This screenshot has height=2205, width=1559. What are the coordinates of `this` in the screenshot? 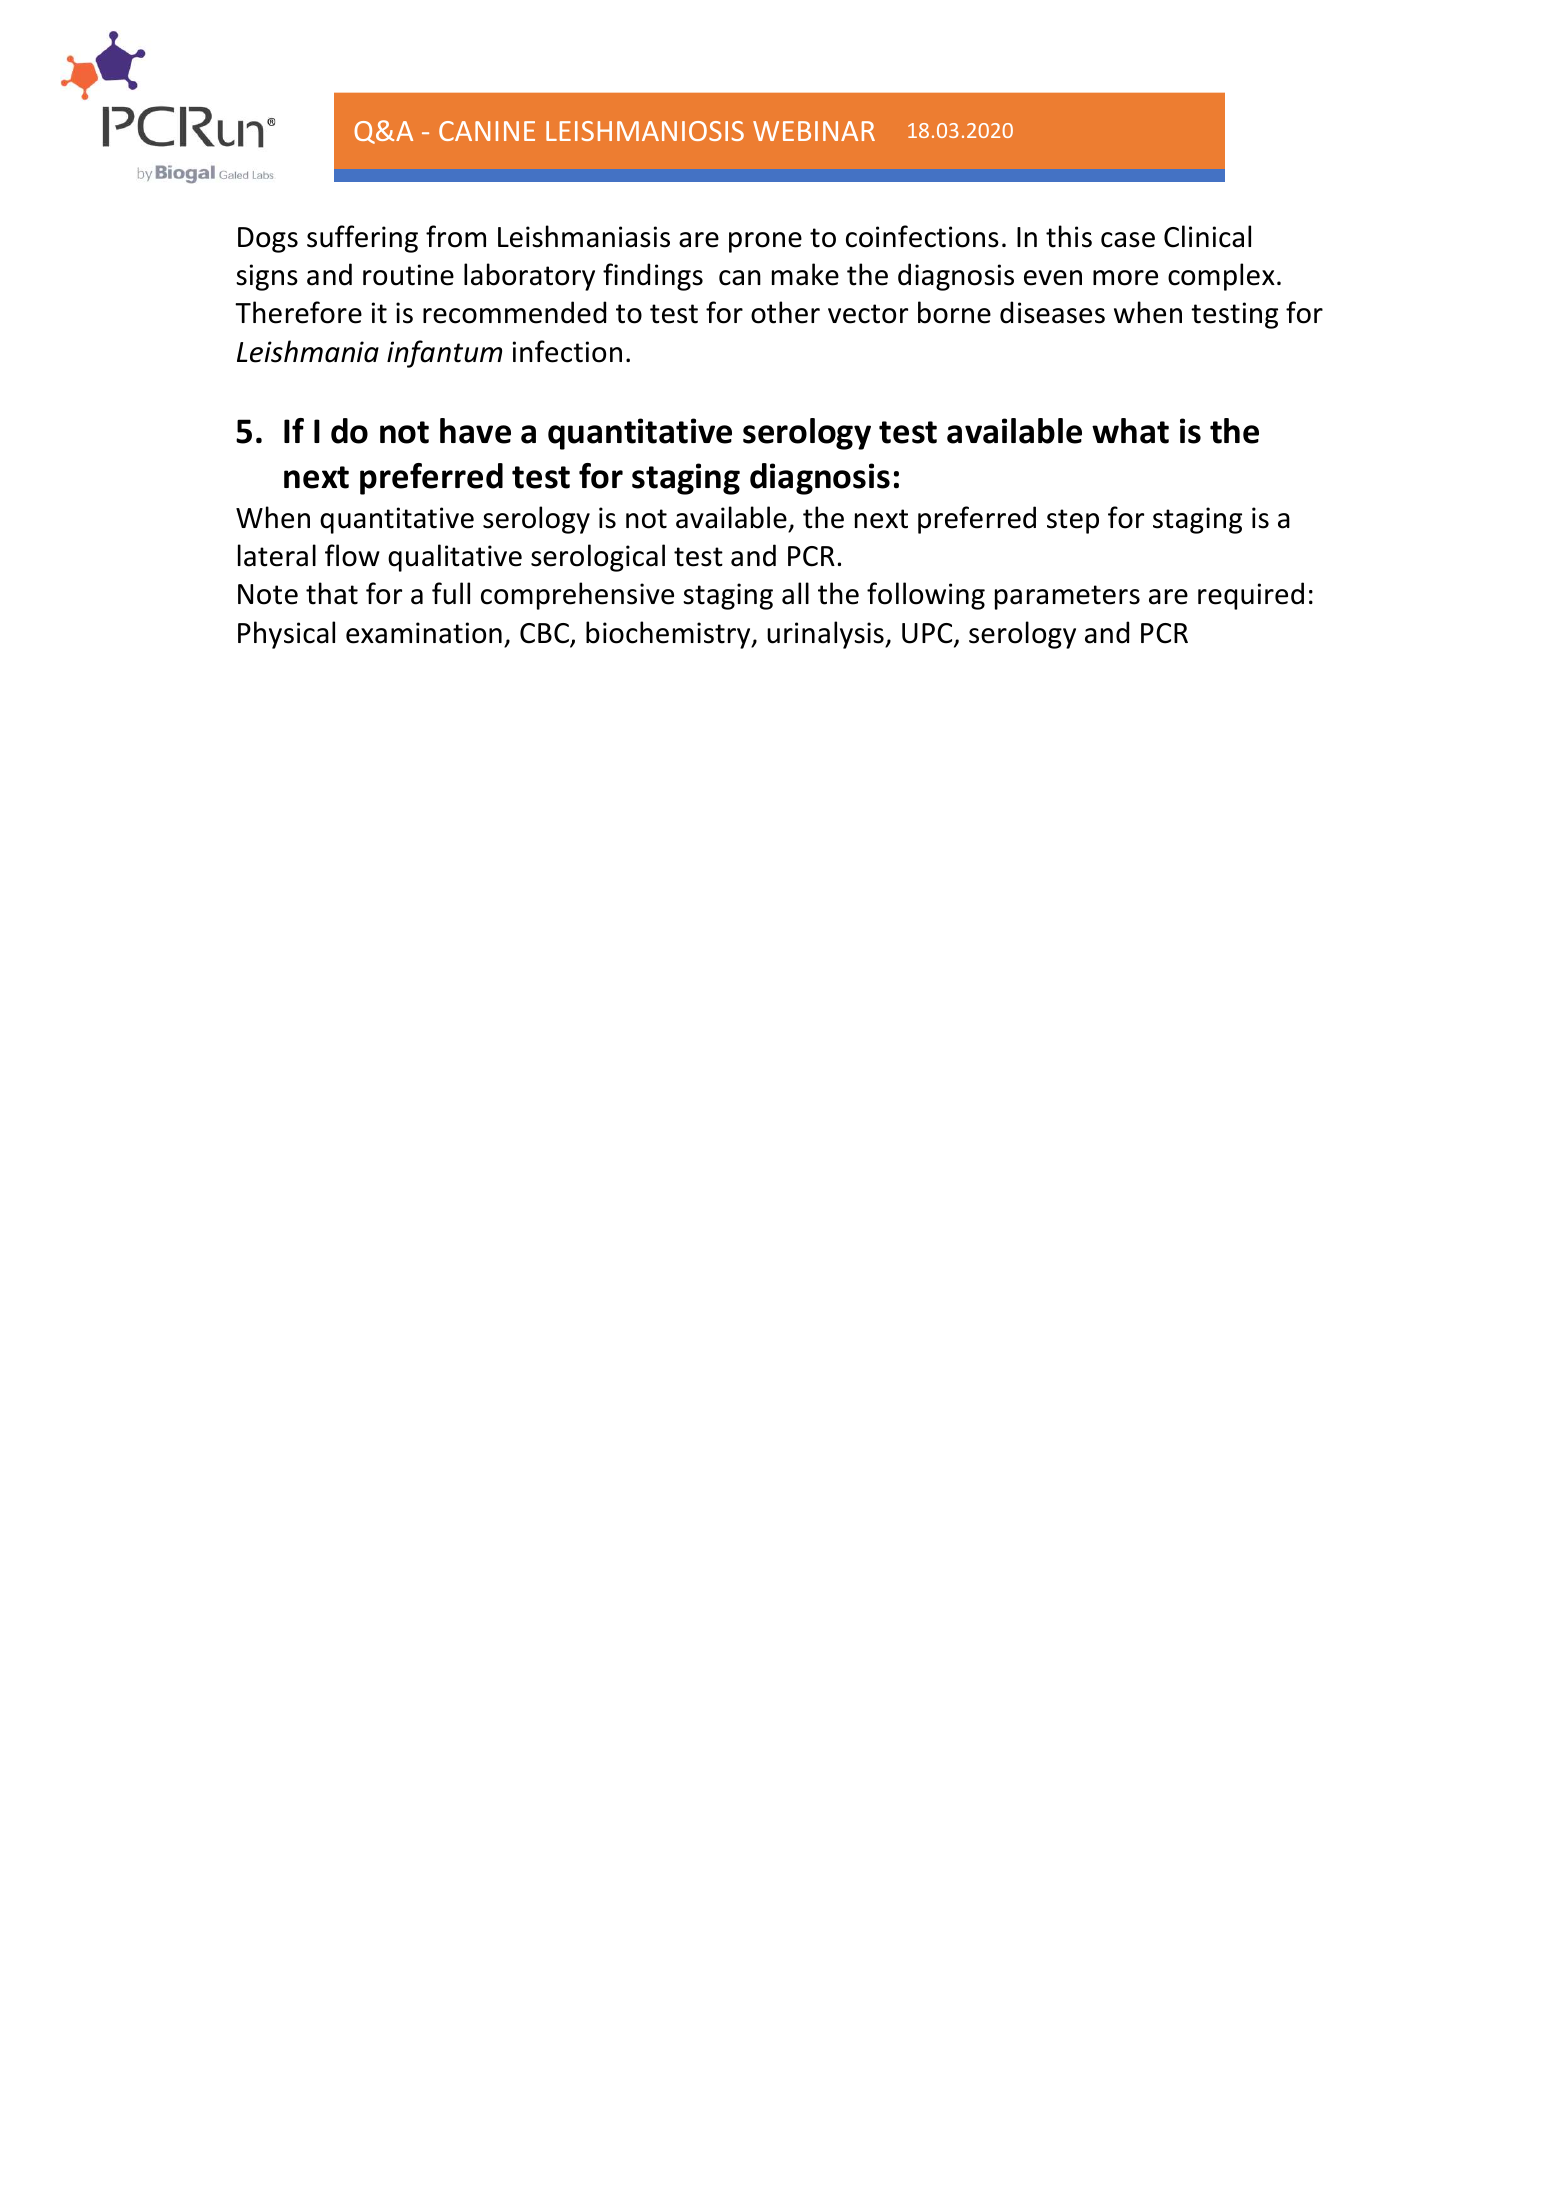 It's located at (1069, 236).
